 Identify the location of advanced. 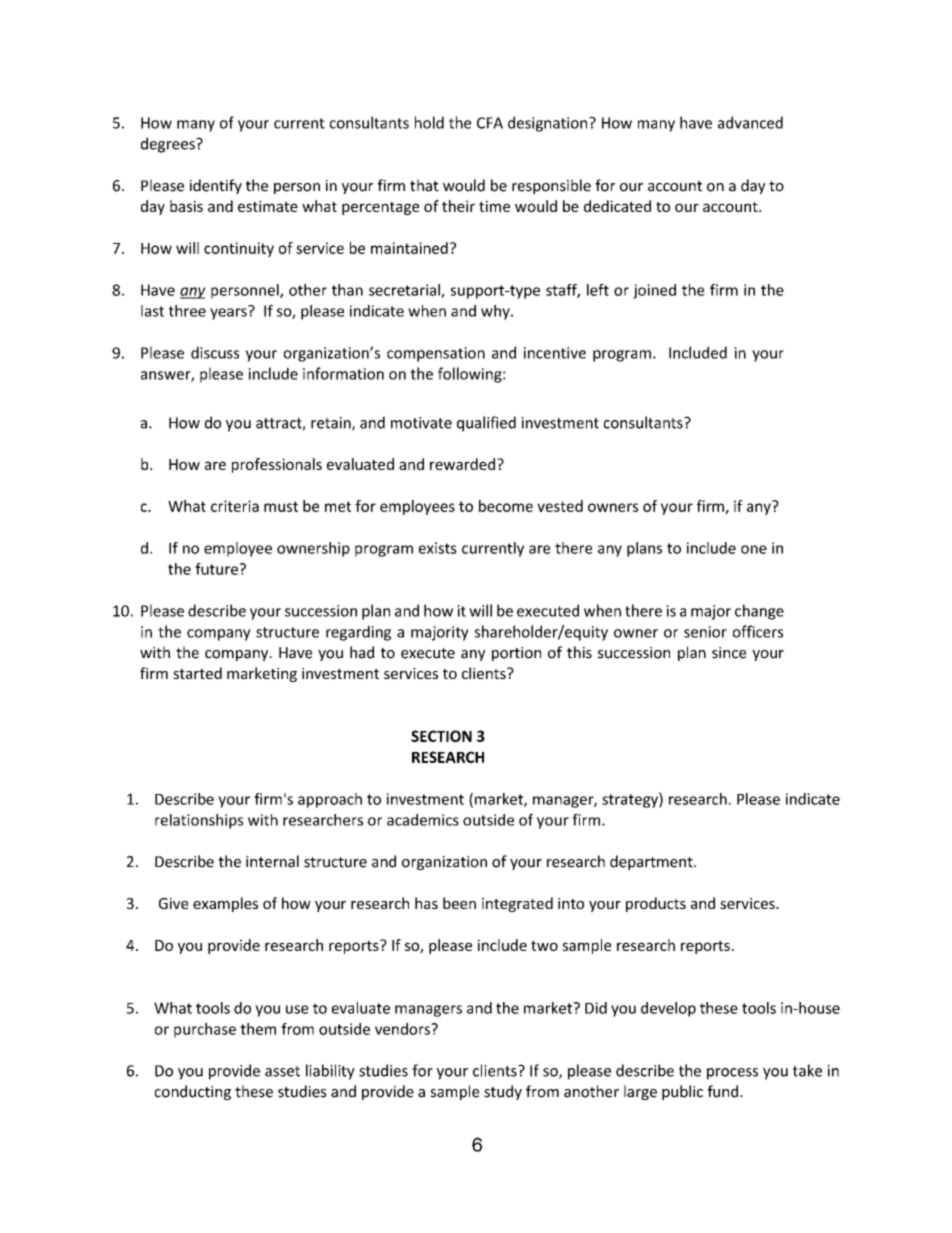
(750, 122).
